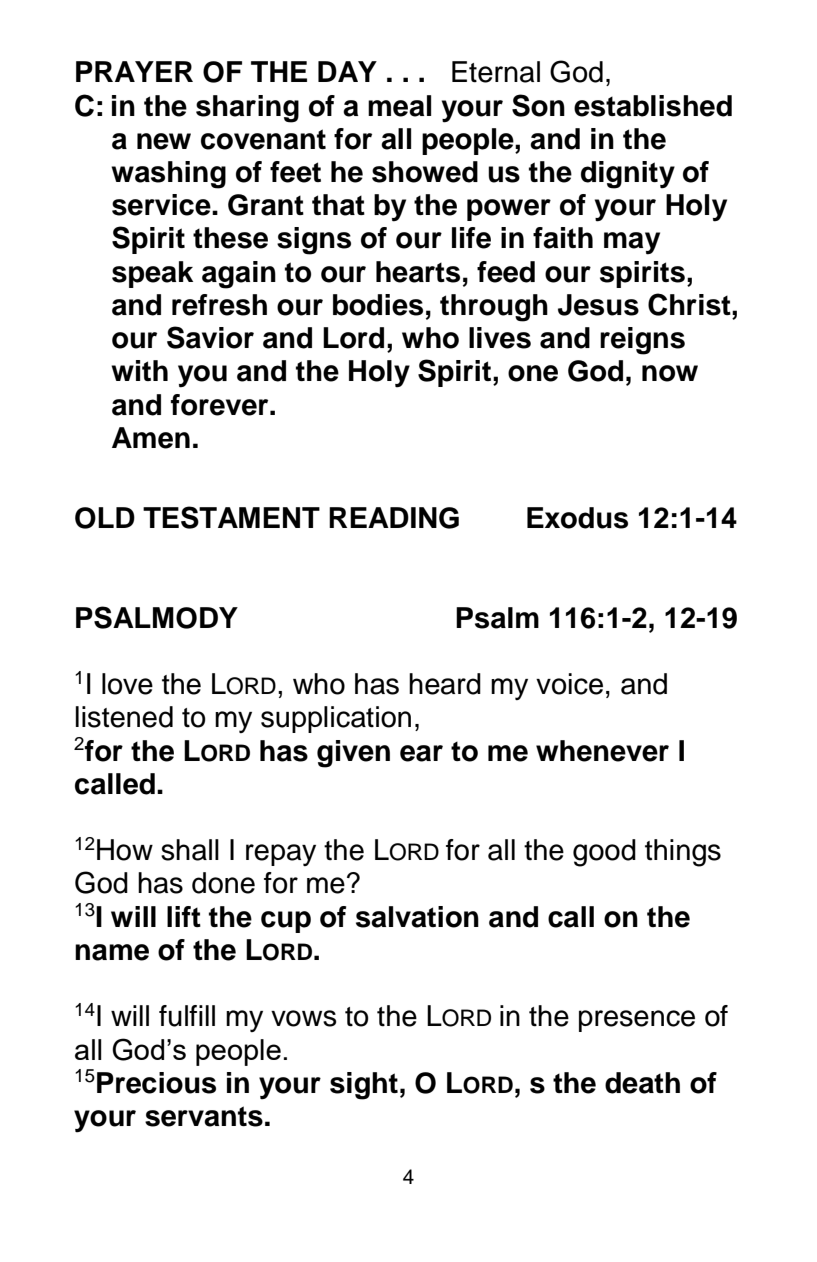 This document has height=1262, width=817. I want to click on death, so click(642, 1083).
